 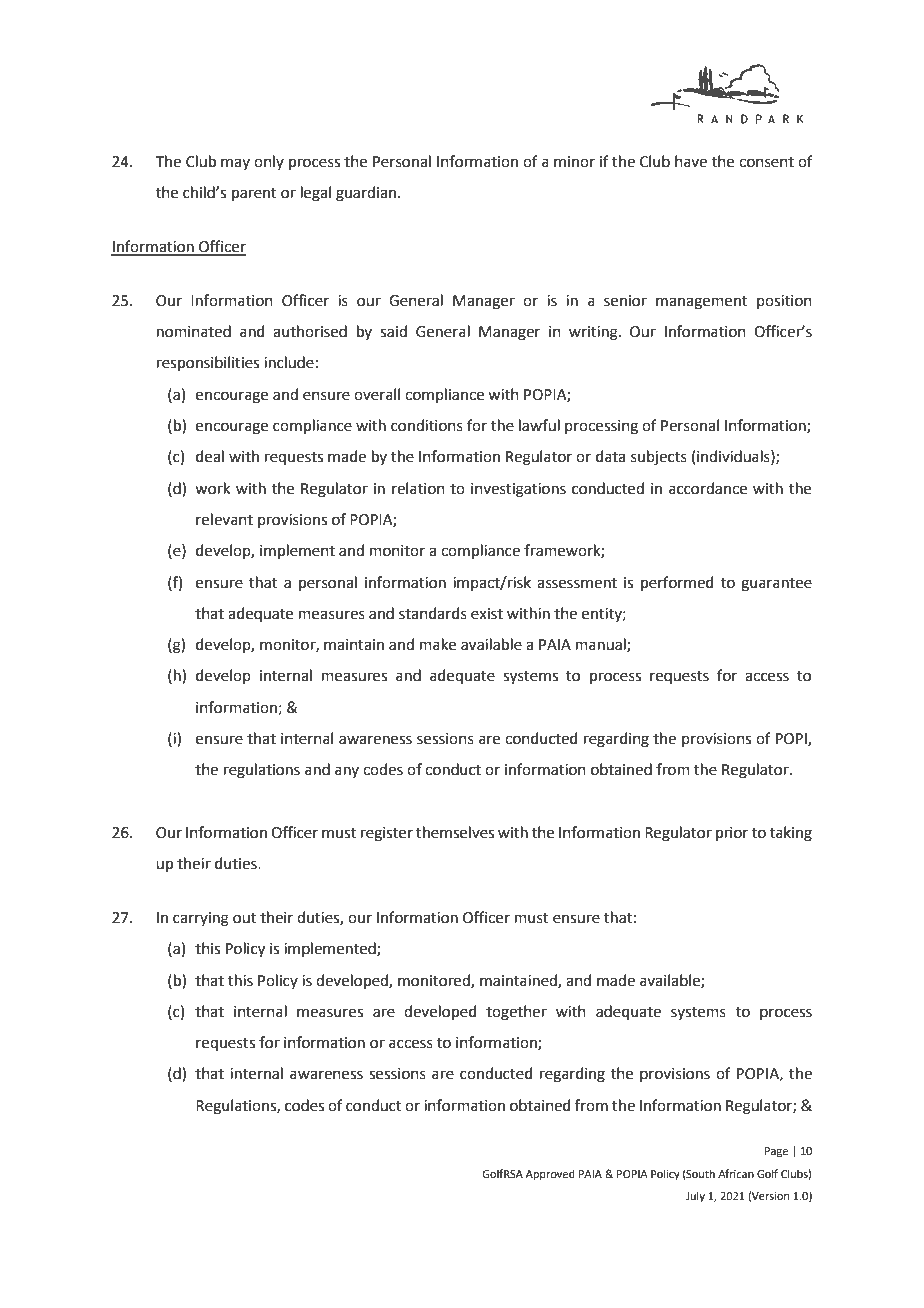 What do you see at coordinates (516, 1013) in the image?
I see `together` at bounding box center [516, 1013].
